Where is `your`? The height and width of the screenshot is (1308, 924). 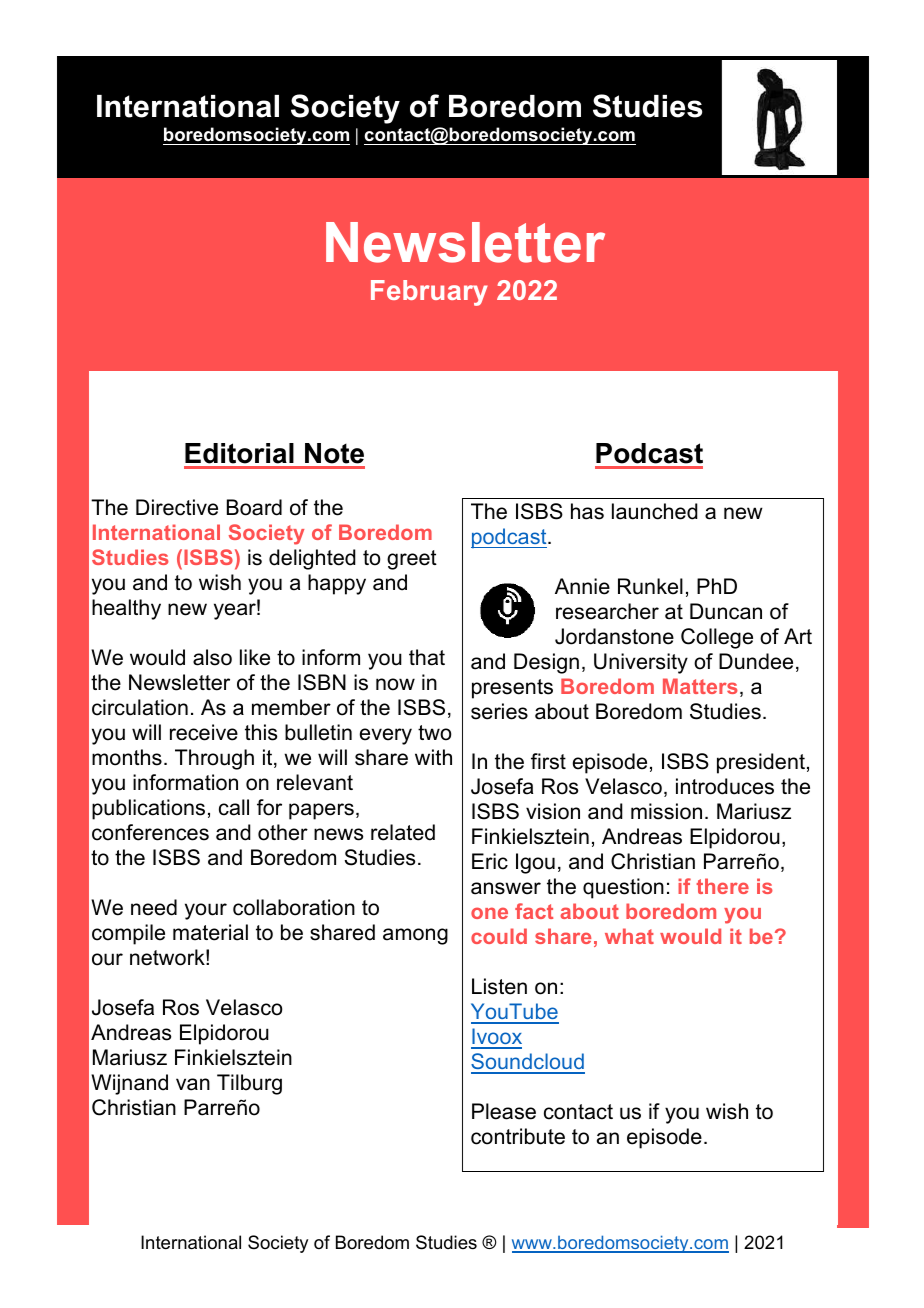
your is located at coordinates (206, 911).
